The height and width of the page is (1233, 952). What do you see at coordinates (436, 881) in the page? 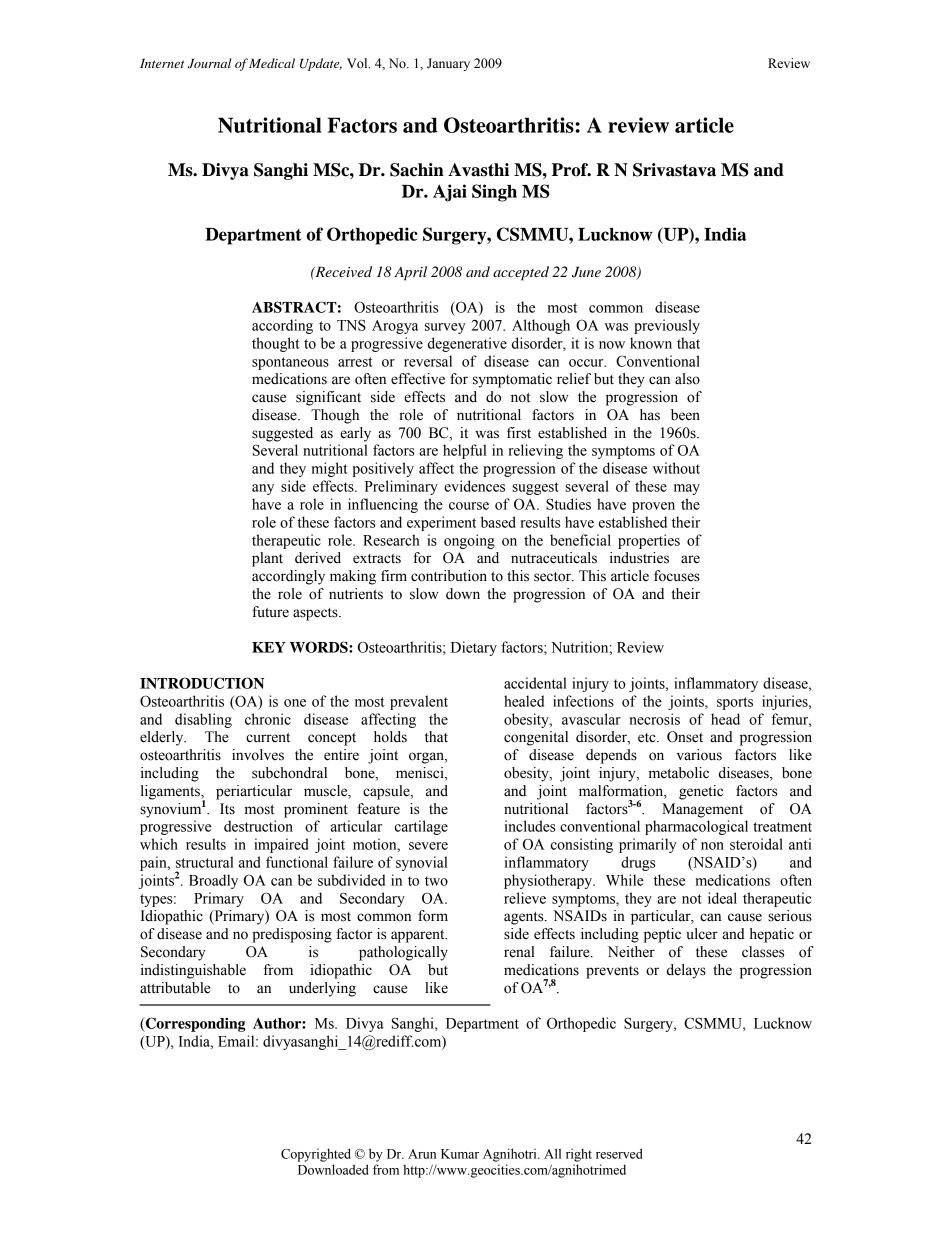
I see `two` at bounding box center [436, 881].
